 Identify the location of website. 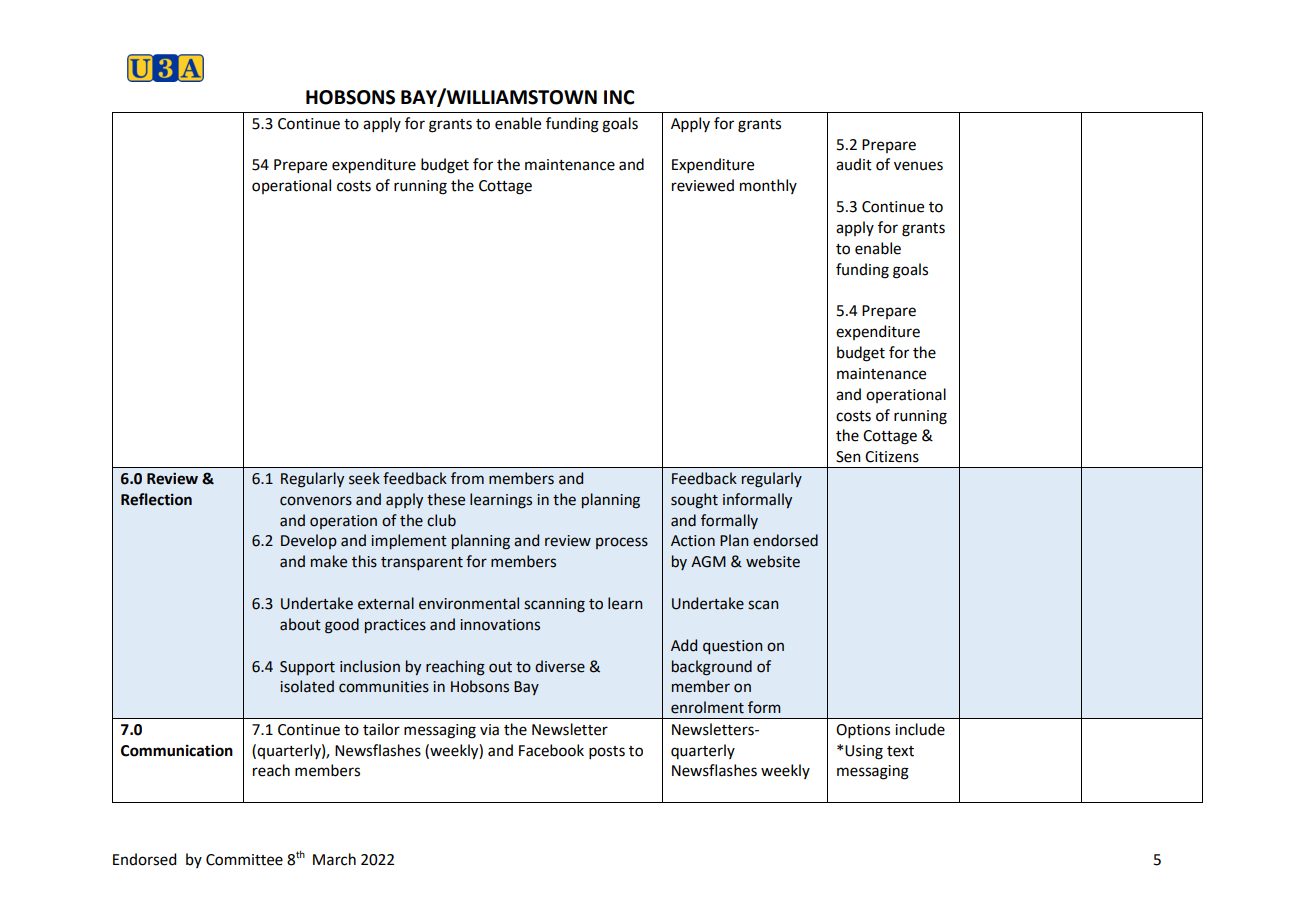
(773, 561).
